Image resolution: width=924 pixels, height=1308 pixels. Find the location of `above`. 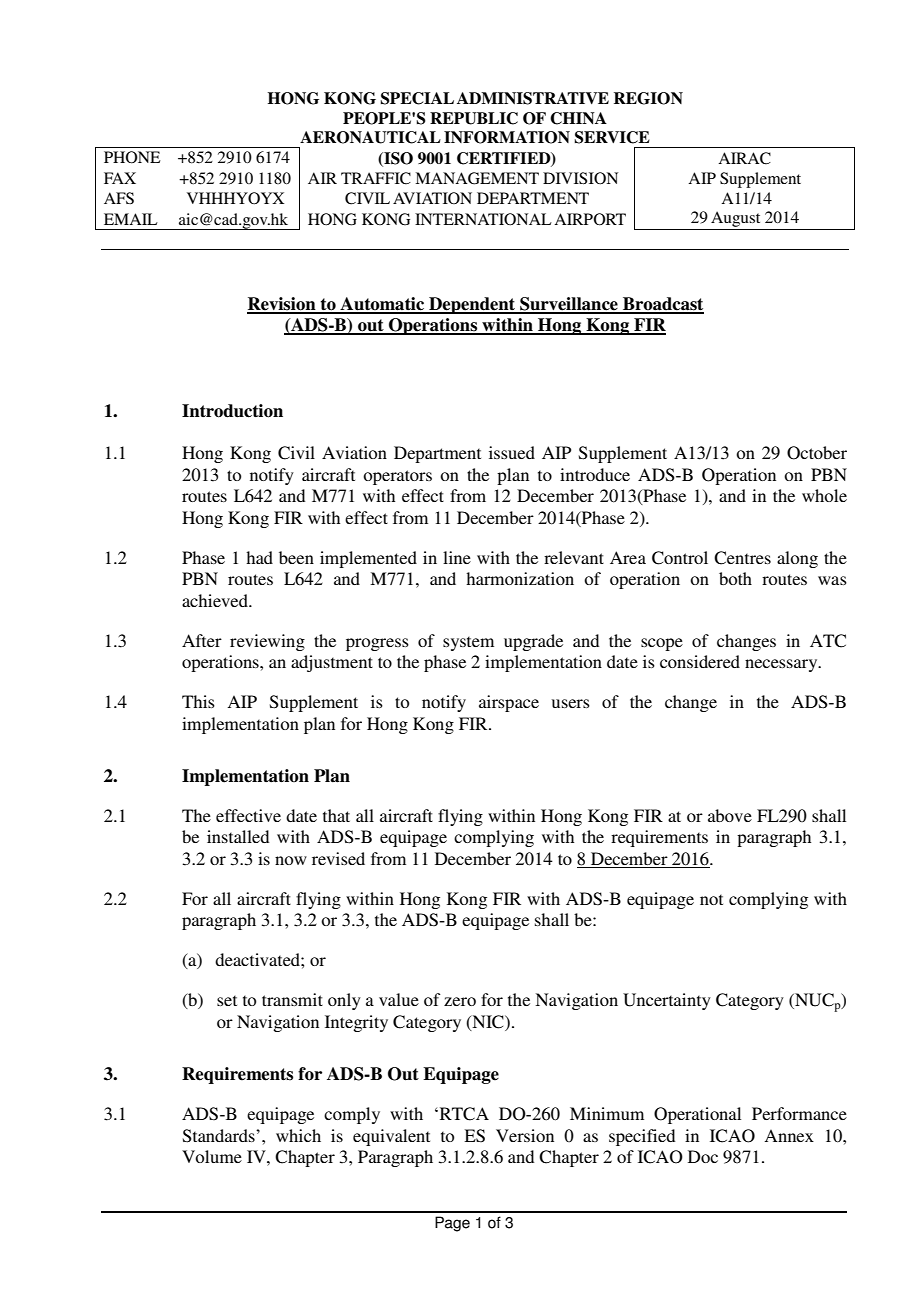

above is located at coordinates (730, 815).
